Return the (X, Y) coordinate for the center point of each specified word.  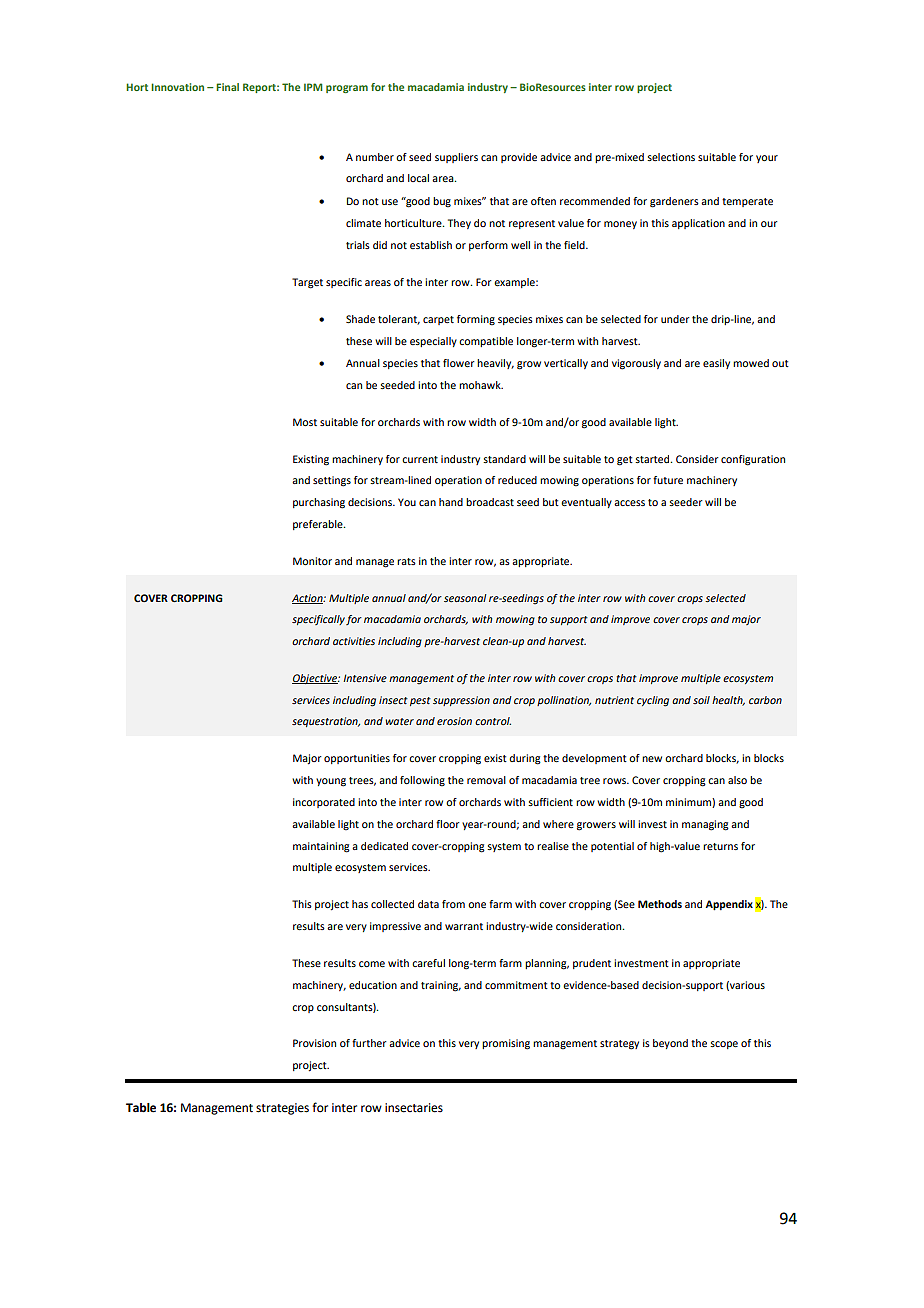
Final (227, 87)
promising (506, 1044)
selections (671, 157)
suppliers (456, 158)
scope (724, 1045)
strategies (282, 1109)
